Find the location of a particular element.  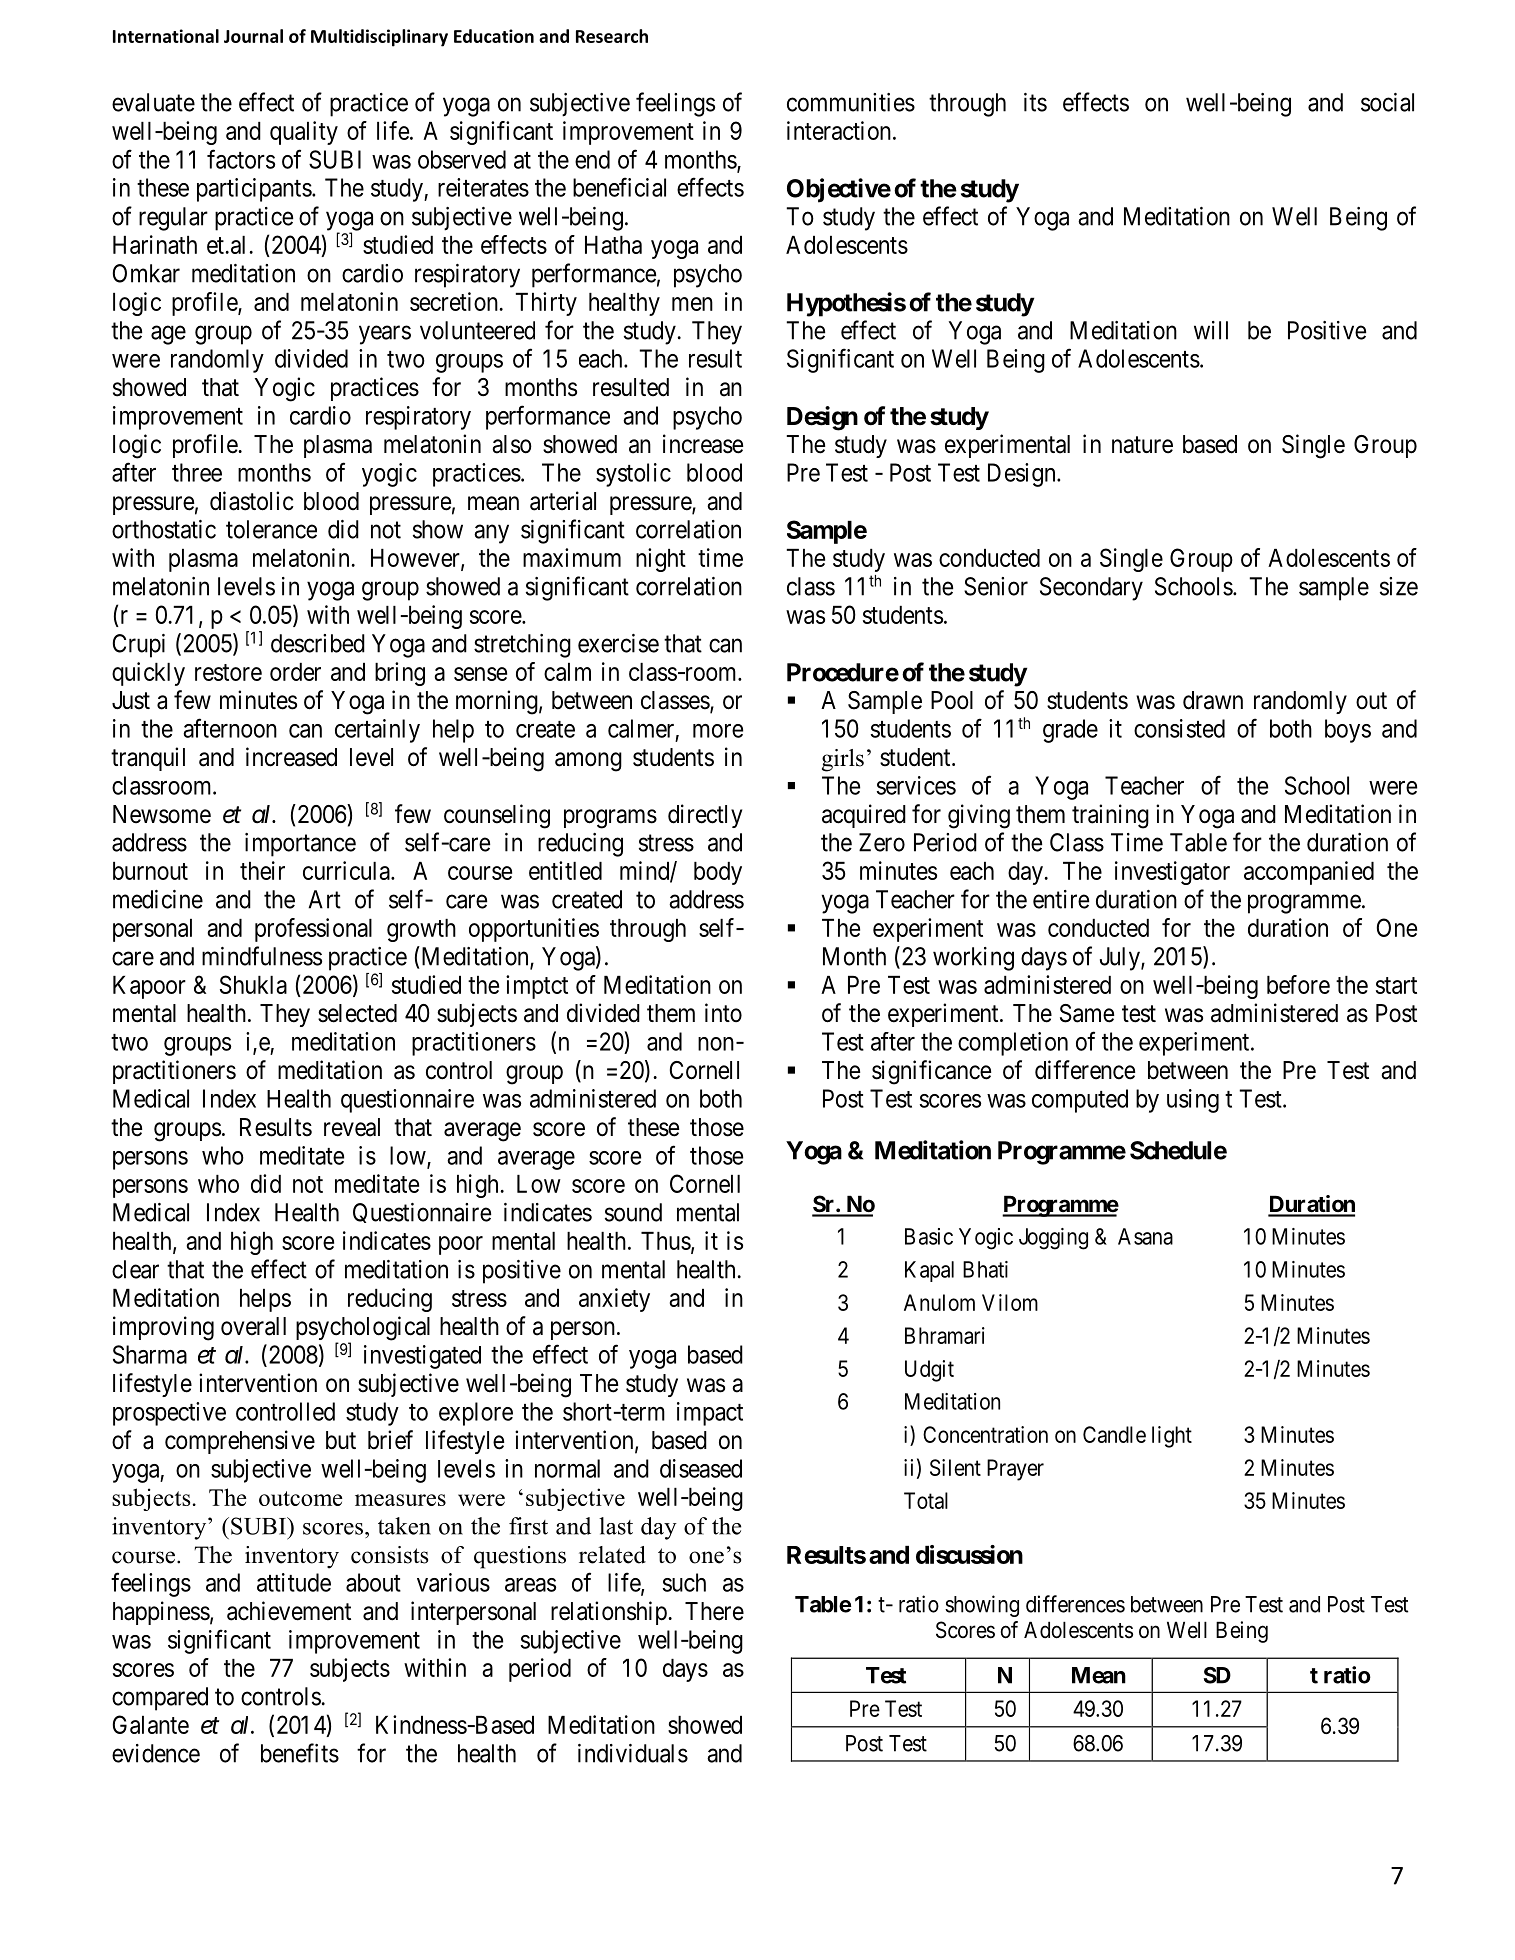

quality is located at coordinates (304, 133).
